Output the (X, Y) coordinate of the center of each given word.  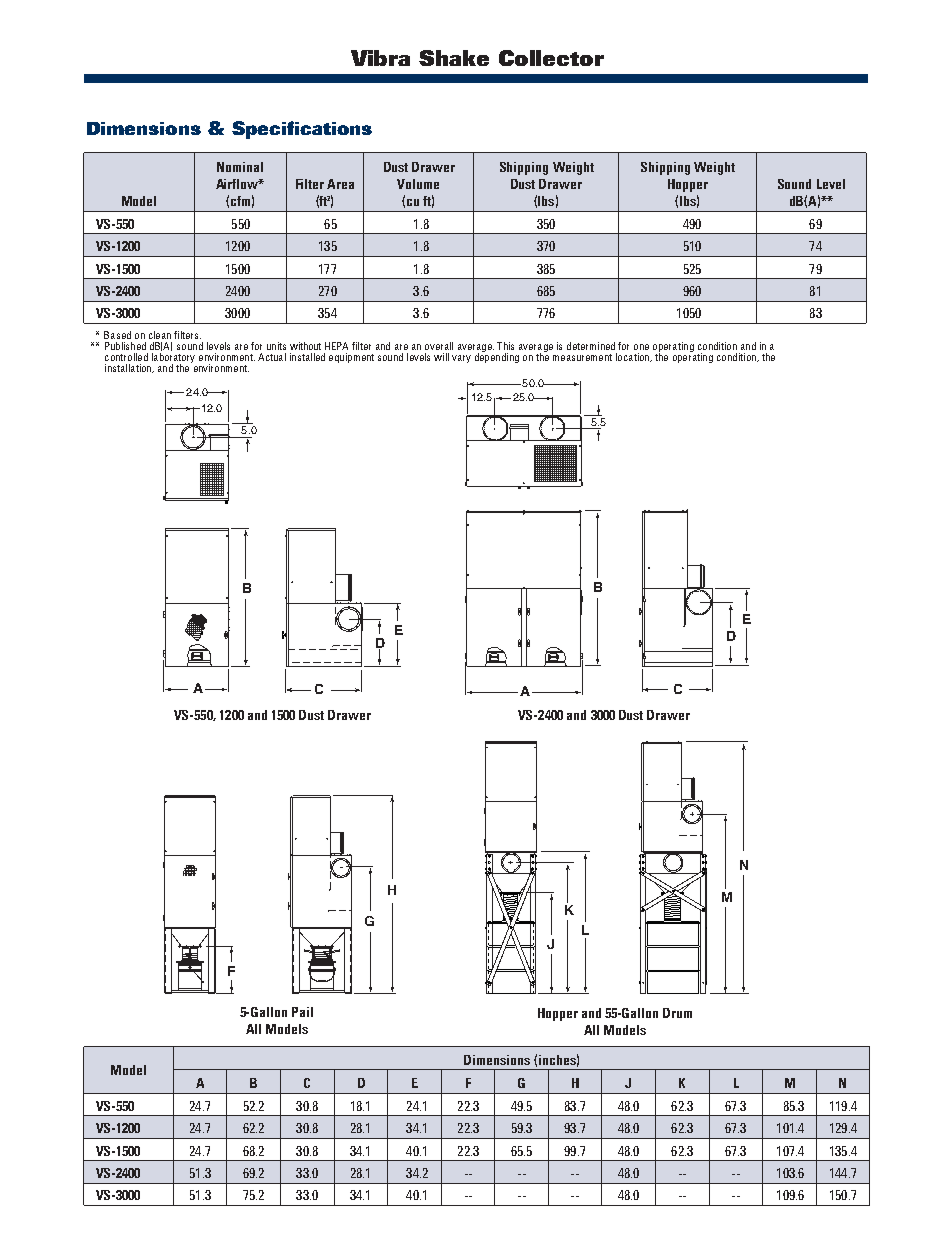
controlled (126, 357)
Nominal (240, 167)
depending (497, 357)
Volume (418, 184)
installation (129, 368)
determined (591, 346)
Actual (272, 357)
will (441, 357)
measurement (582, 357)
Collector (551, 58)
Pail (302, 1012)
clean (160, 335)
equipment (351, 358)
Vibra (380, 58)
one (641, 347)
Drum (677, 1013)
